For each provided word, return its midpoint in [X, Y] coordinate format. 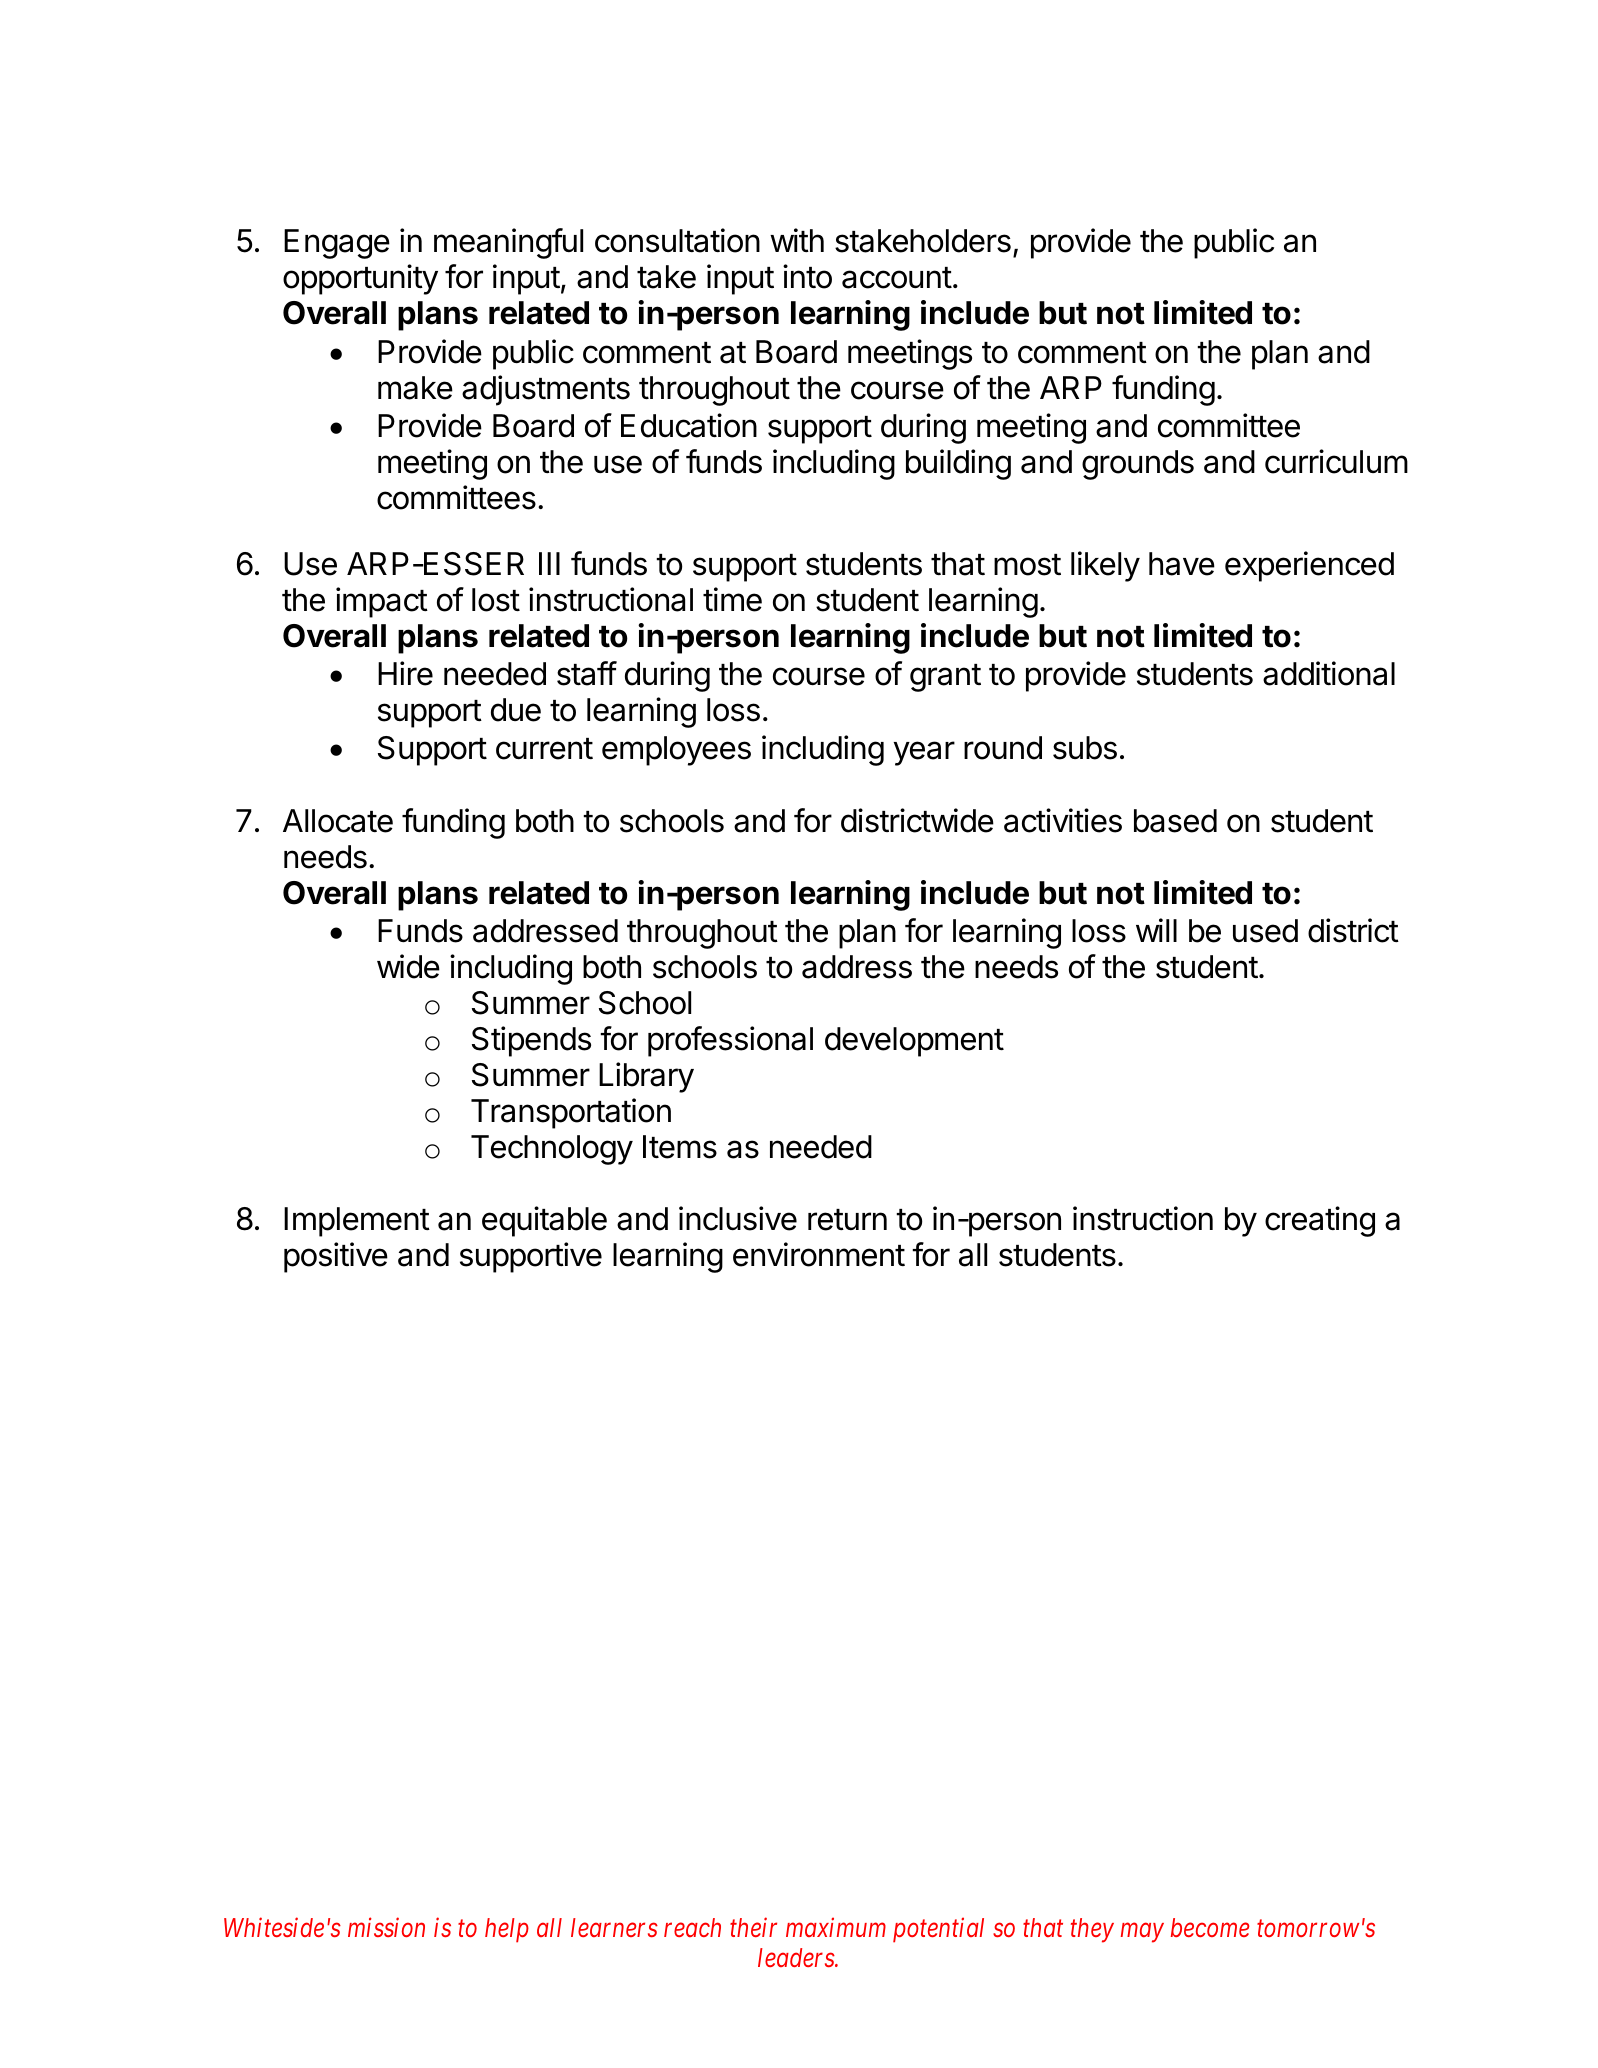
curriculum [1336, 461]
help [507, 1930]
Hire [405, 673]
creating [1320, 1221]
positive [336, 1257]
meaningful [508, 243]
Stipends [531, 1041]
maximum [836, 1927]
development [914, 1042]
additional [1329, 673]
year [924, 753]
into [807, 276]
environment [819, 1254]
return [847, 1220]
